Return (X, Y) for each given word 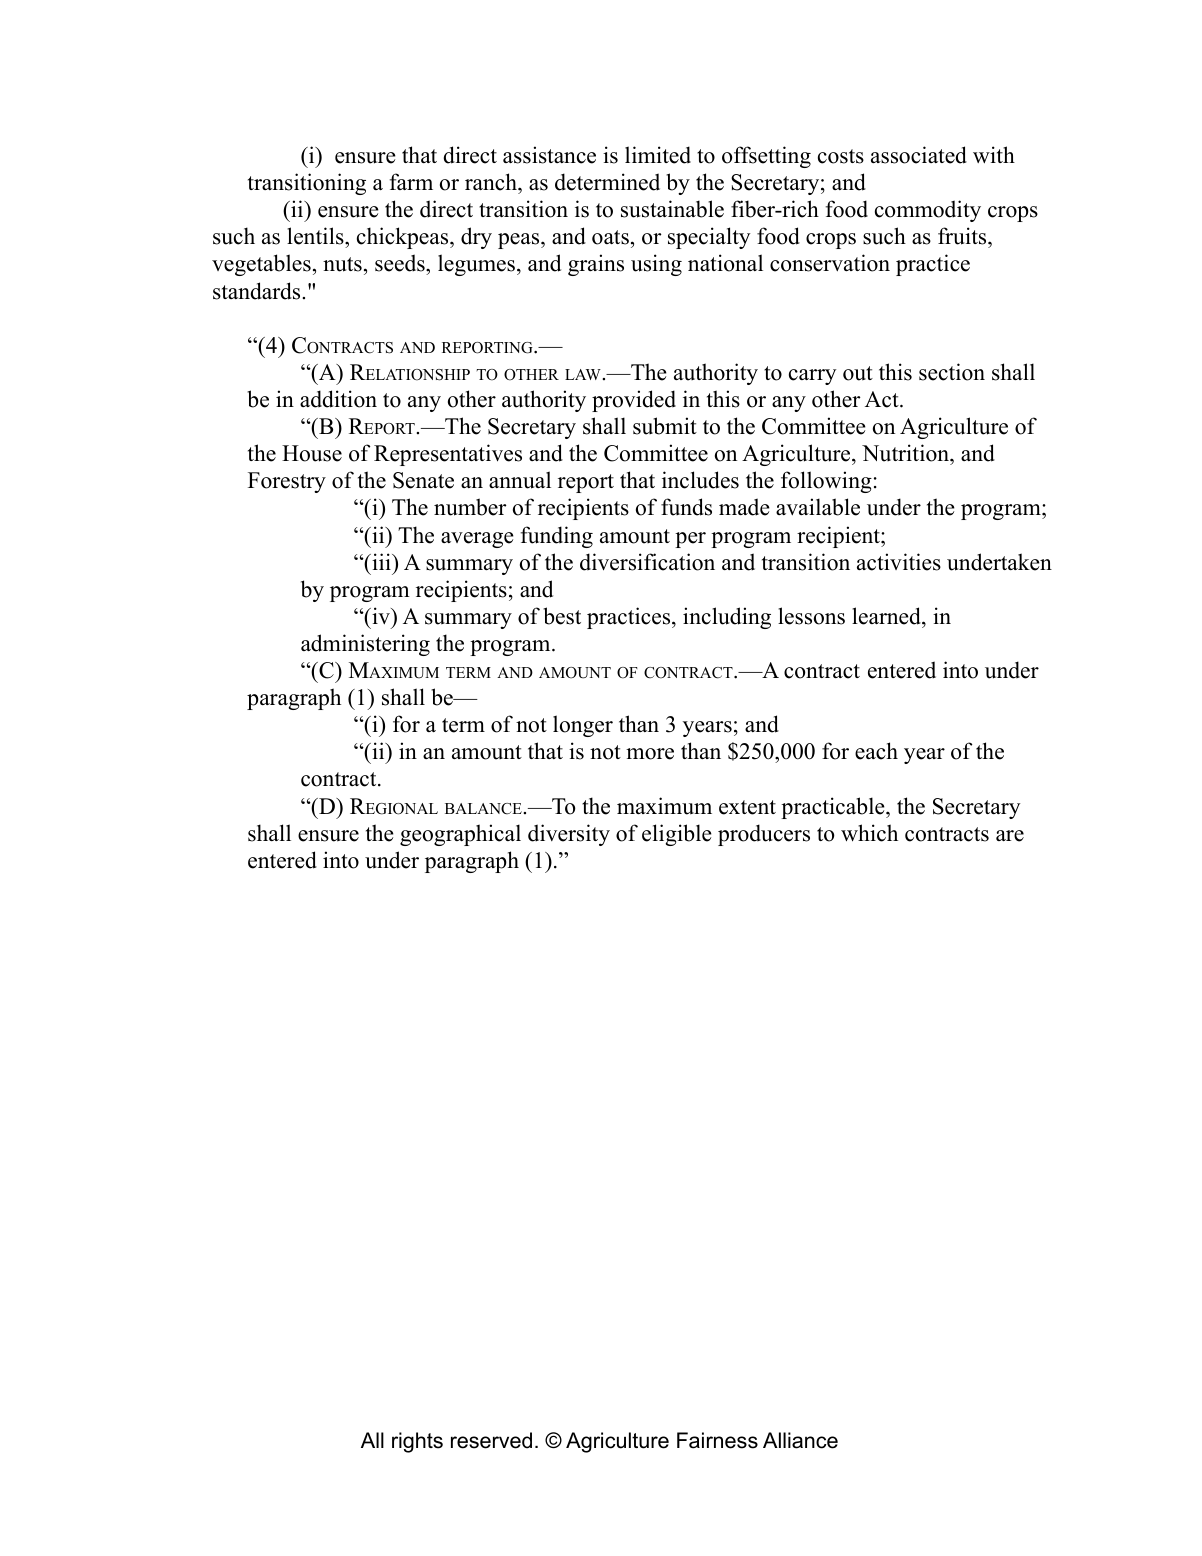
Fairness (717, 1440)
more (650, 754)
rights (417, 1442)
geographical (460, 835)
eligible (677, 835)
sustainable (672, 209)
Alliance (800, 1440)
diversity (569, 835)
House (312, 453)
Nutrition (906, 453)
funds (686, 507)
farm (411, 181)
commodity (928, 211)
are (1010, 836)
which (869, 833)
